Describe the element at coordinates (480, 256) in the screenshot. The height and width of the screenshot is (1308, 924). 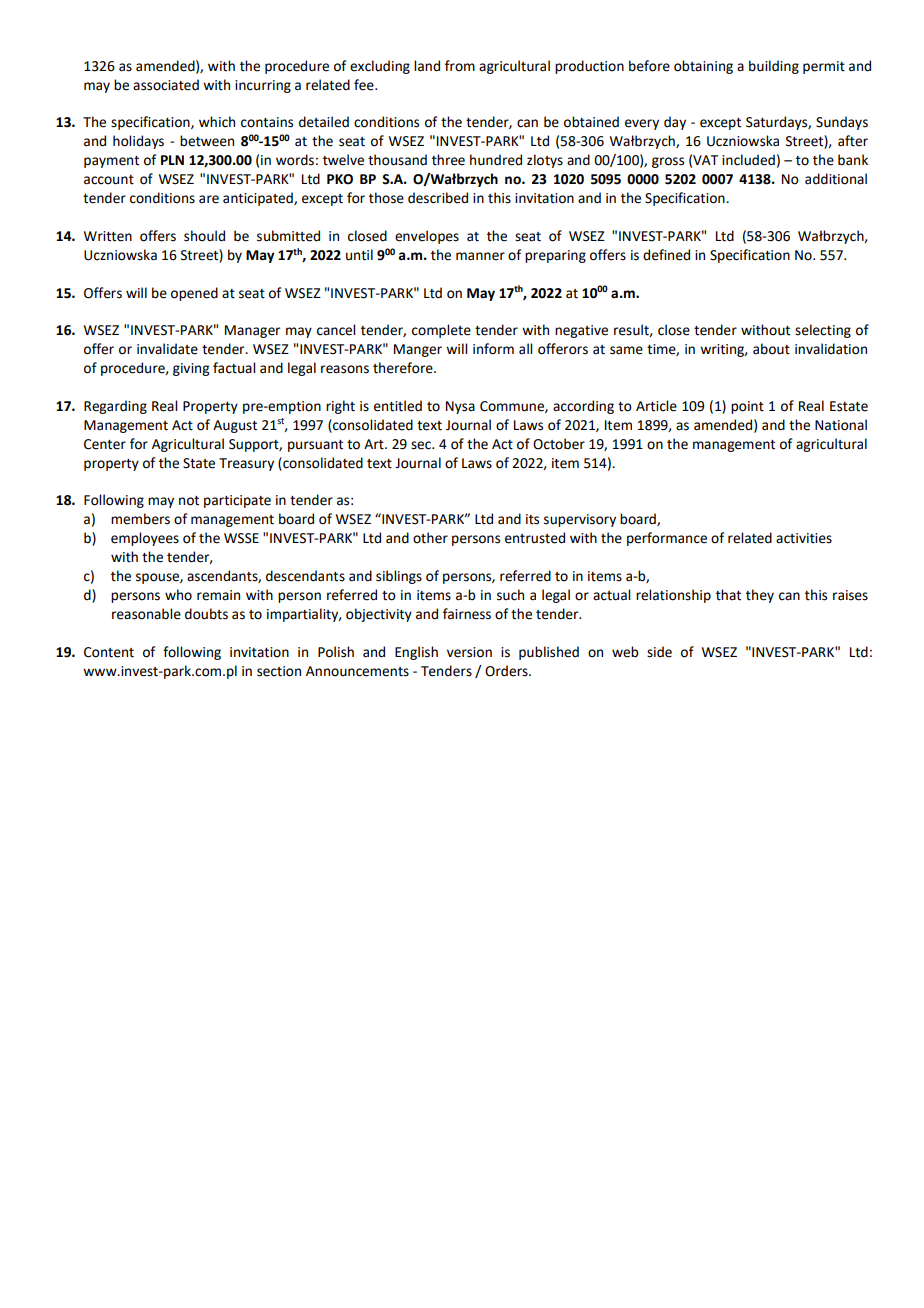
I see `manner` at that location.
